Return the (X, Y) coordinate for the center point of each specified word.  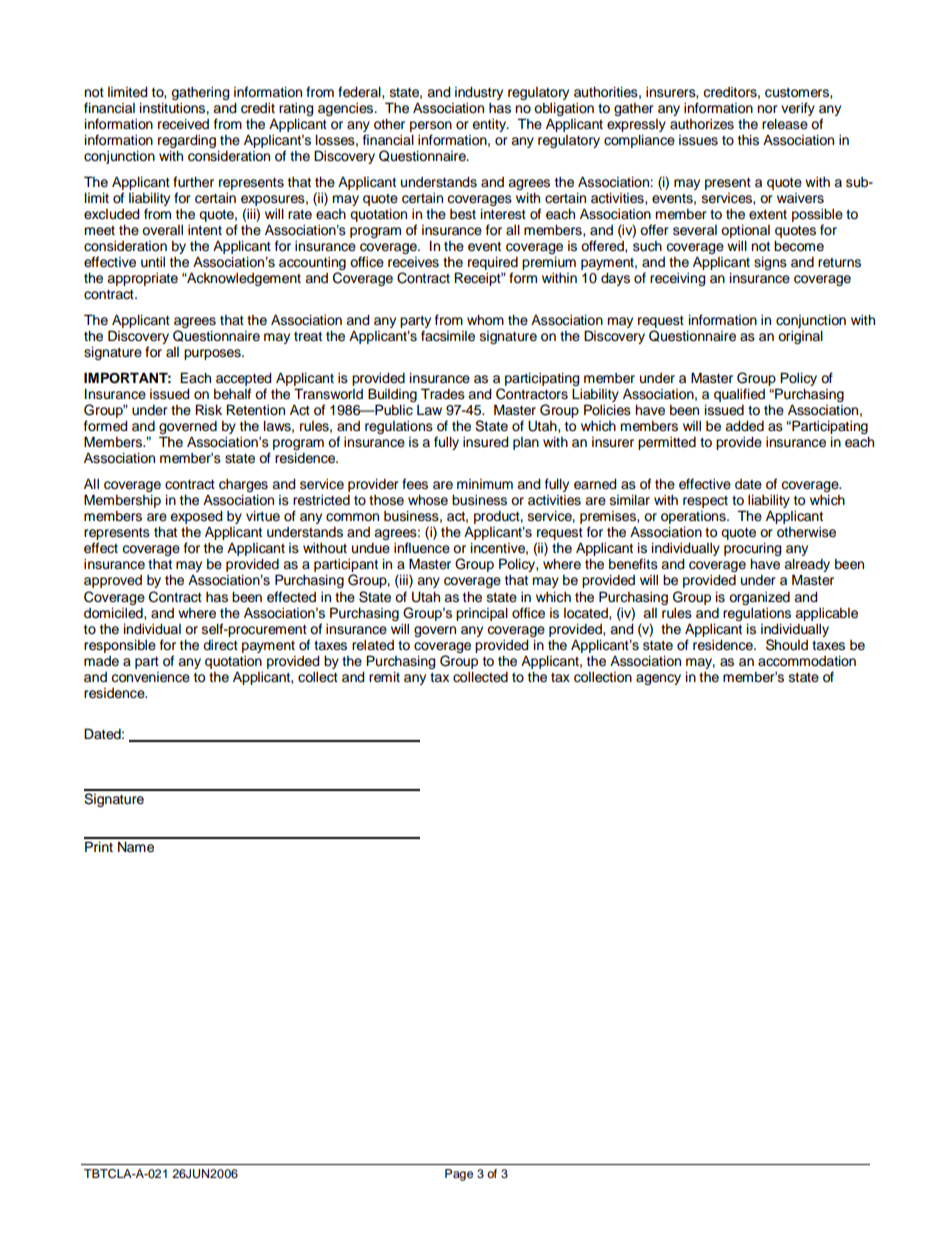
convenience (150, 677)
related (373, 645)
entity (490, 125)
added (744, 426)
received (183, 124)
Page (459, 1175)
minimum (485, 484)
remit (384, 677)
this (748, 140)
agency (658, 679)
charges (243, 485)
